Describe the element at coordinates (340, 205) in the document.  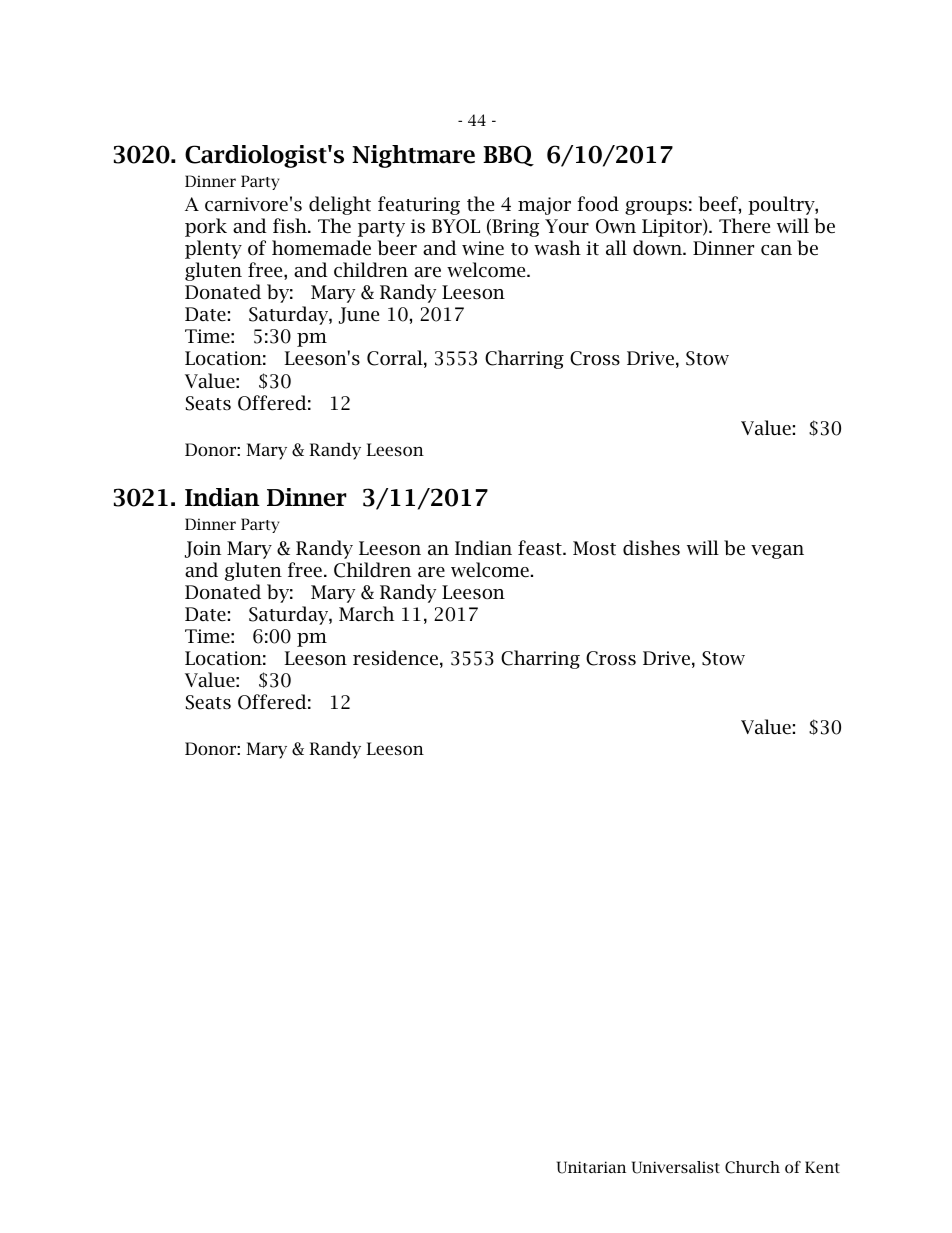
I see `delight` at that location.
